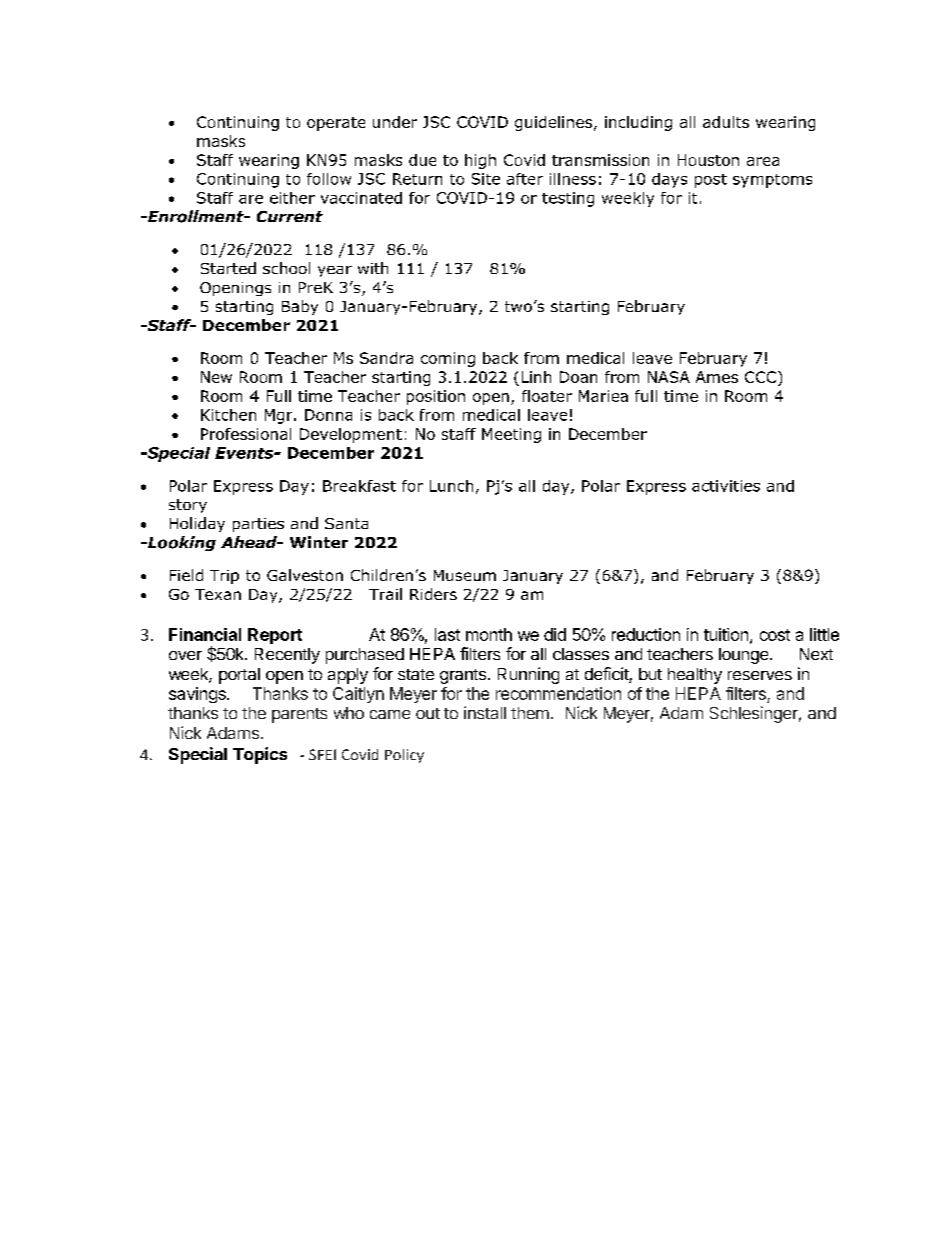 This page has width=952, height=1233. Describe the element at coordinates (260, 755) in the page. I see `Topics` at that location.
